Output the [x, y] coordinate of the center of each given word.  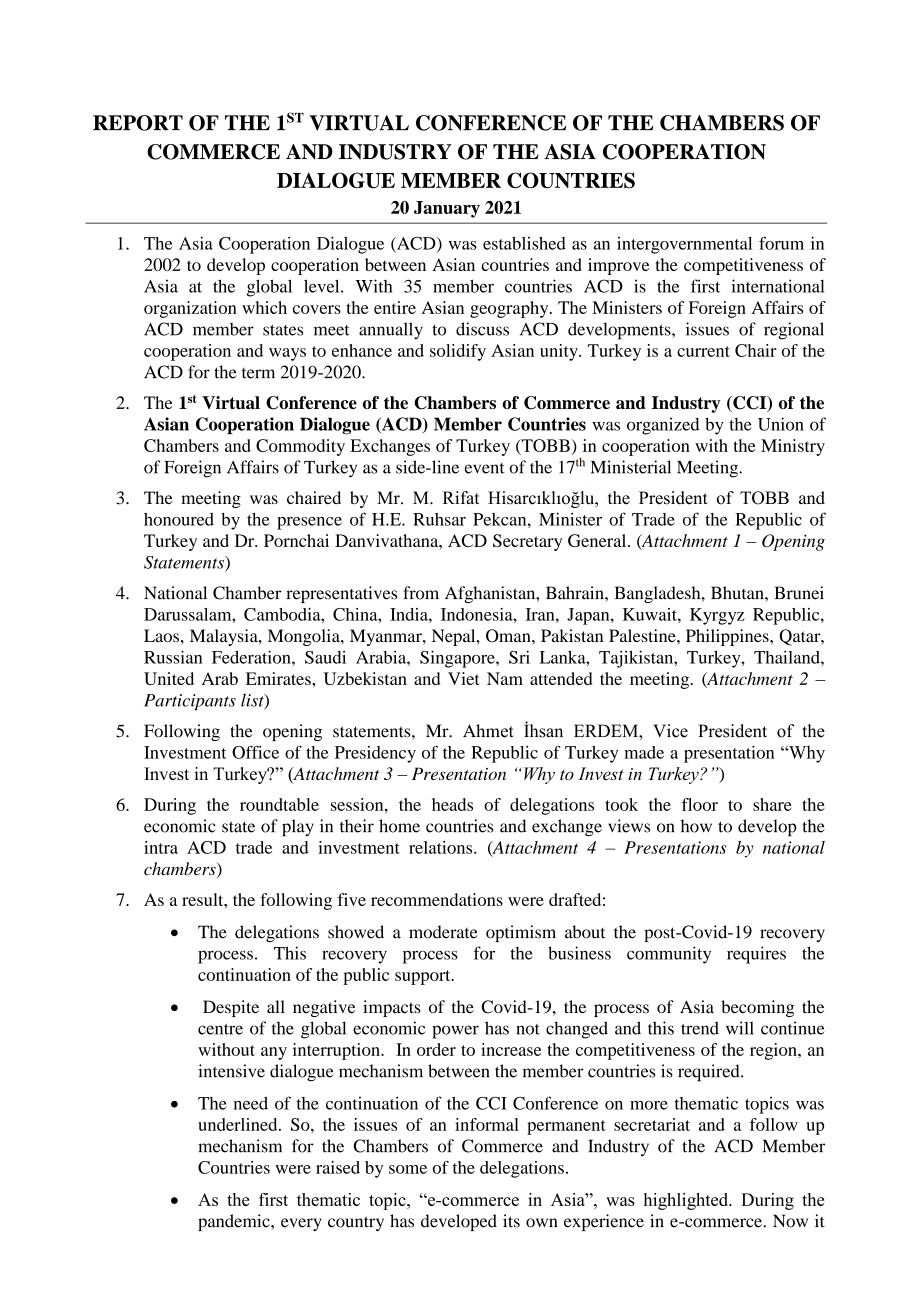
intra [161, 847]
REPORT [138, 123]
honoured [179, 519]
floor [700, 804]
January [447, 209]
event [485, 468]
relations [442, 847]
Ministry [793, 447]
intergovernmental [684, 245]
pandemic [235, 1222]
